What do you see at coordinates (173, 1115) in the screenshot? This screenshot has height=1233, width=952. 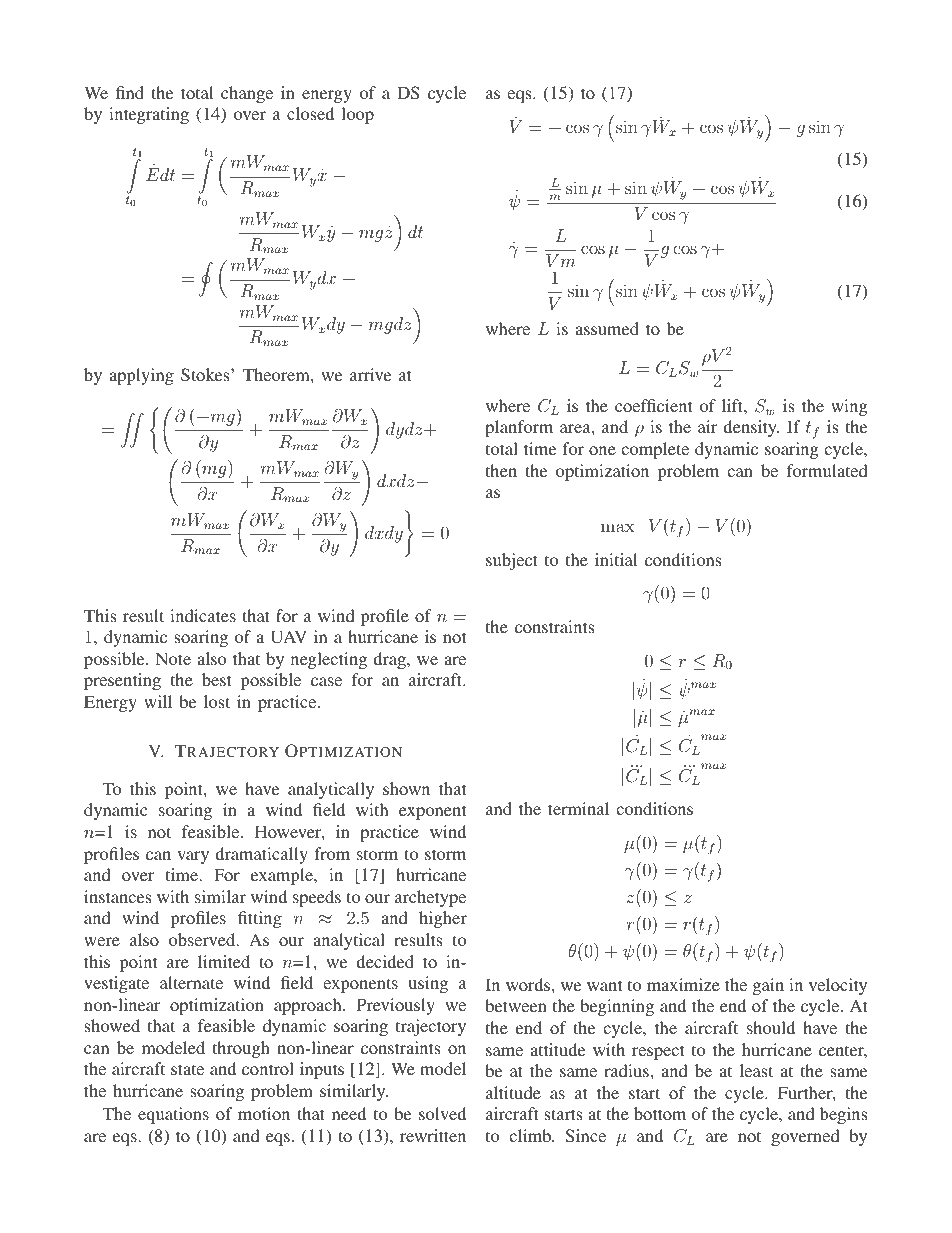 I see `equations` at bounding box center [173, 1115].
